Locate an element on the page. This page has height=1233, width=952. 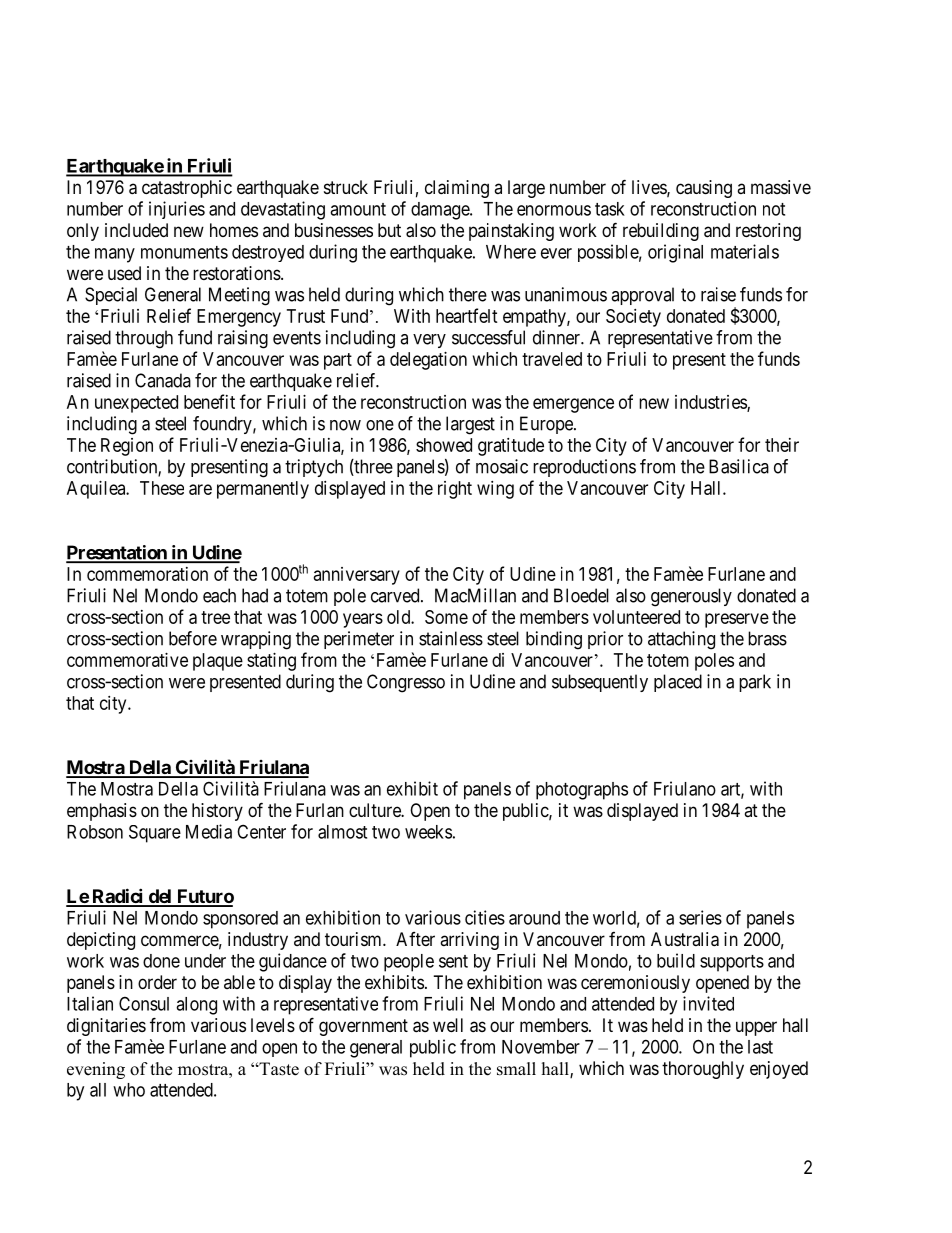
Basilica is located at coordinates (739, 466).
